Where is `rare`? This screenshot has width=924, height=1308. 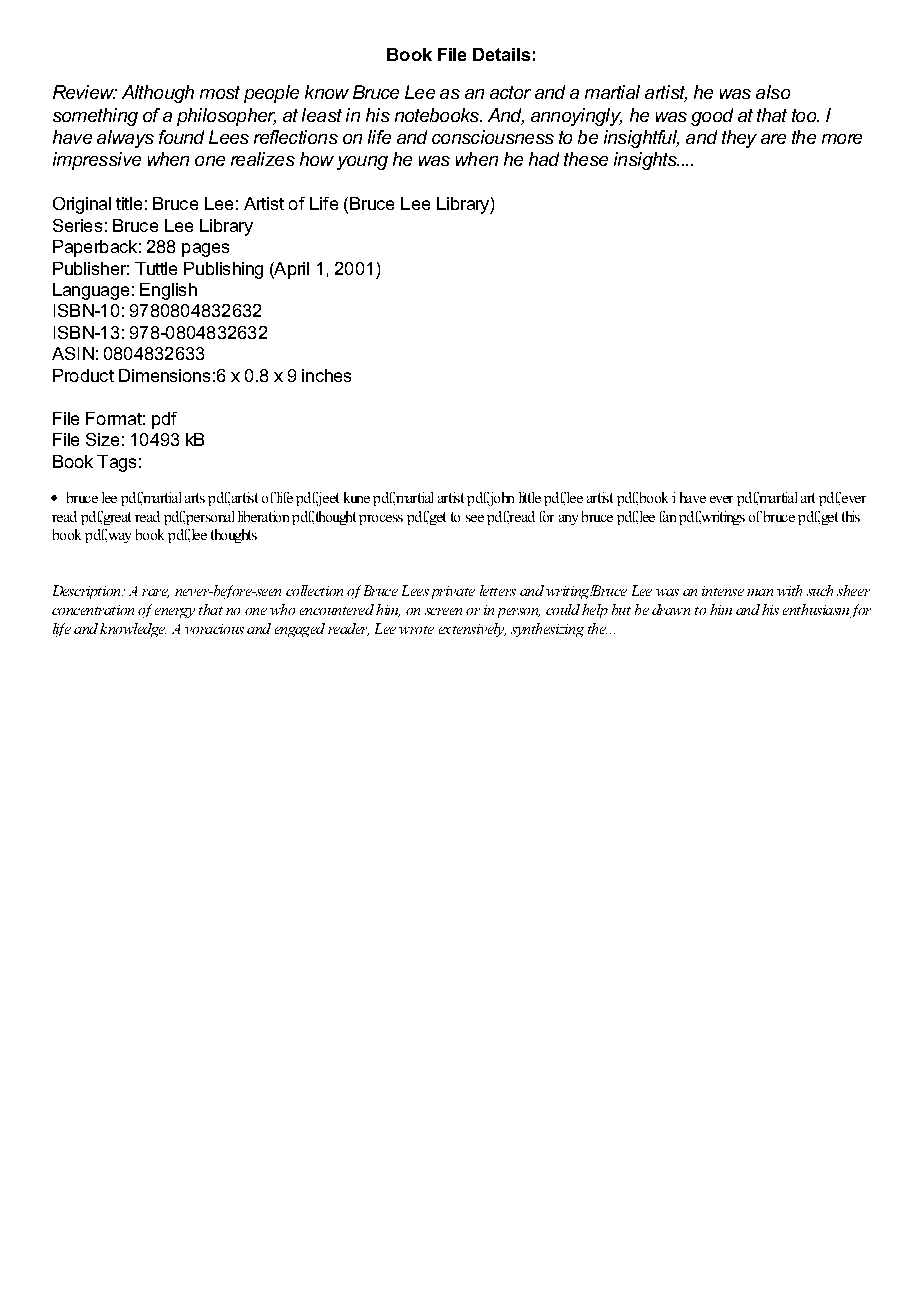
rare is located at coordinates (155, 593).
